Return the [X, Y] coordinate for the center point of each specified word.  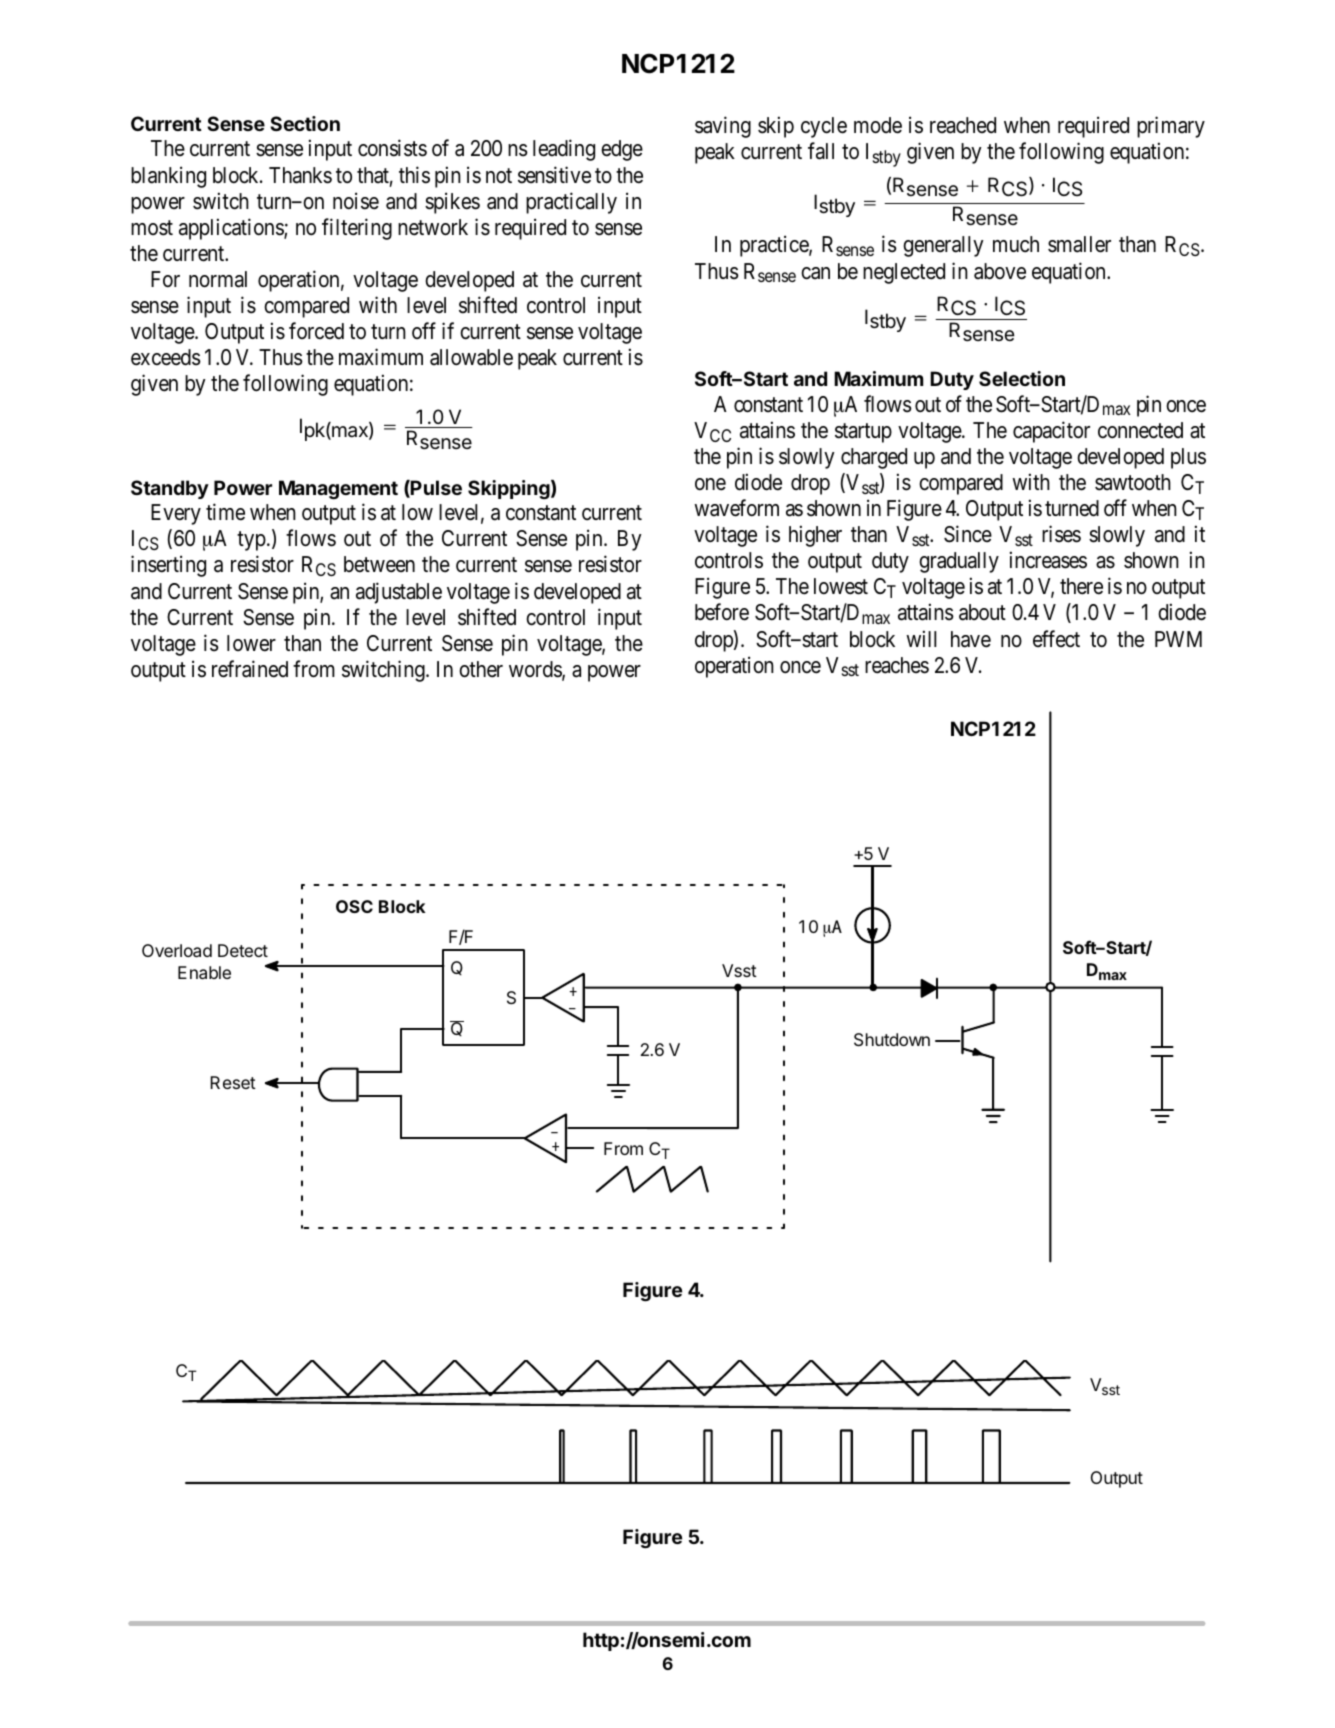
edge [622, 150]
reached [963, 125]
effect [1056, 639]
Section [305, 123]
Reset [233, 1082]
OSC [354, 906]
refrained [250, 669]
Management [338, 490]
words [536, 670]
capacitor [1051, 432]
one [710, 484]
